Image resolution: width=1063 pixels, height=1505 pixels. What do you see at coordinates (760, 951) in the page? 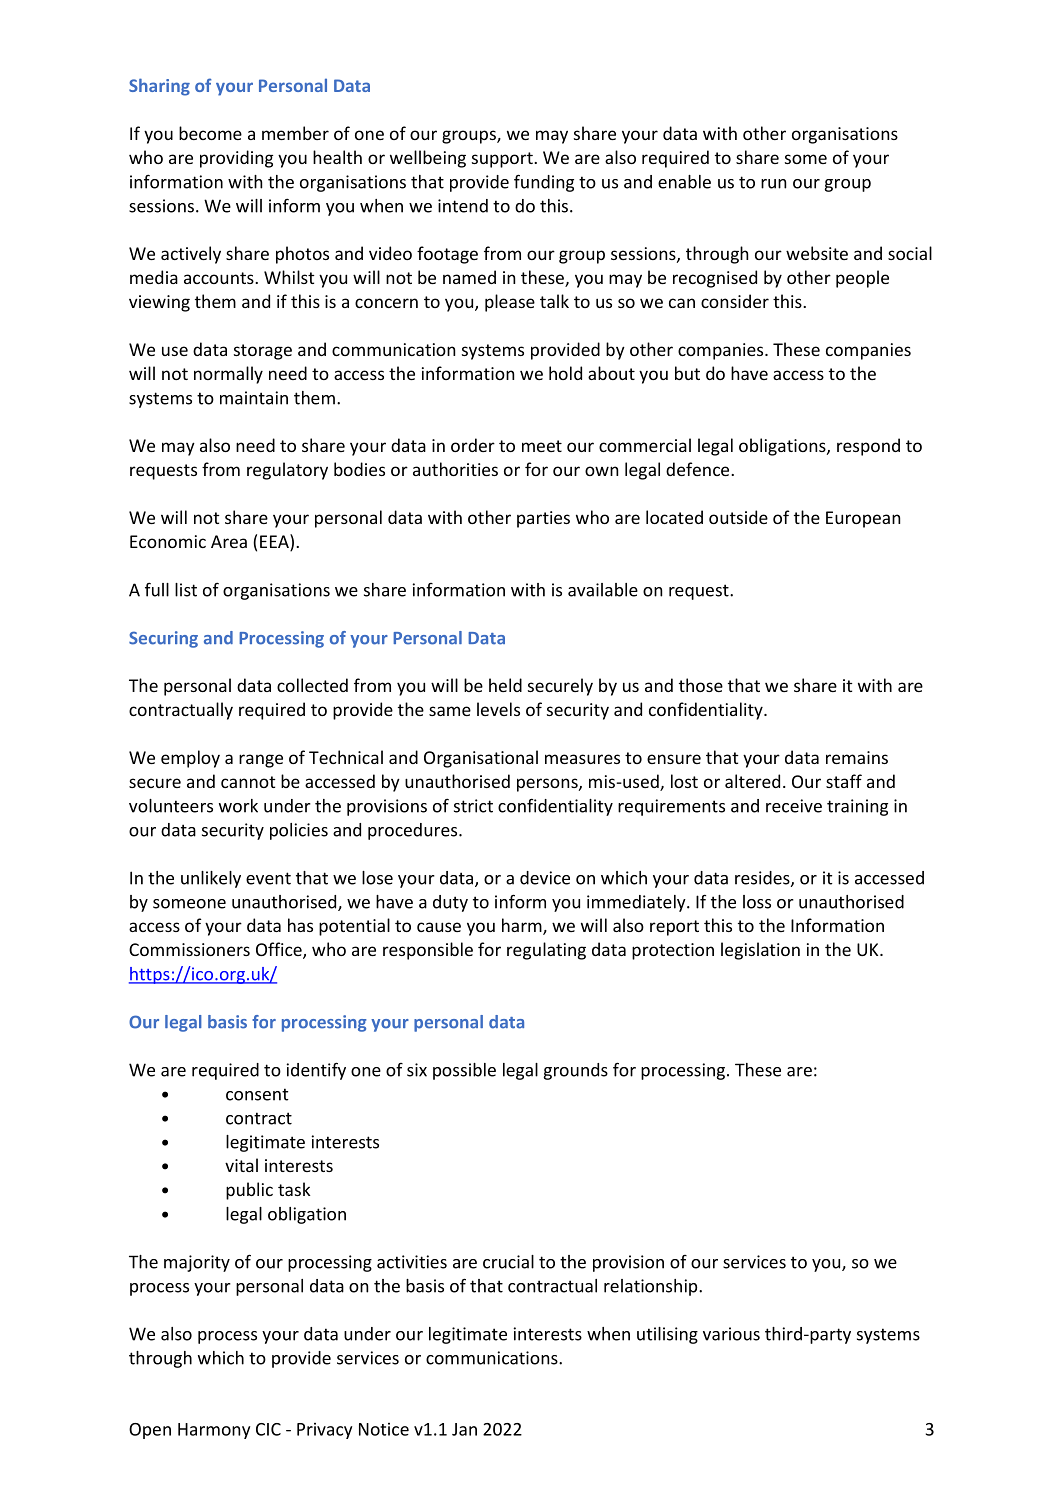
I see `legislation` at bounding box center [760, 951].
